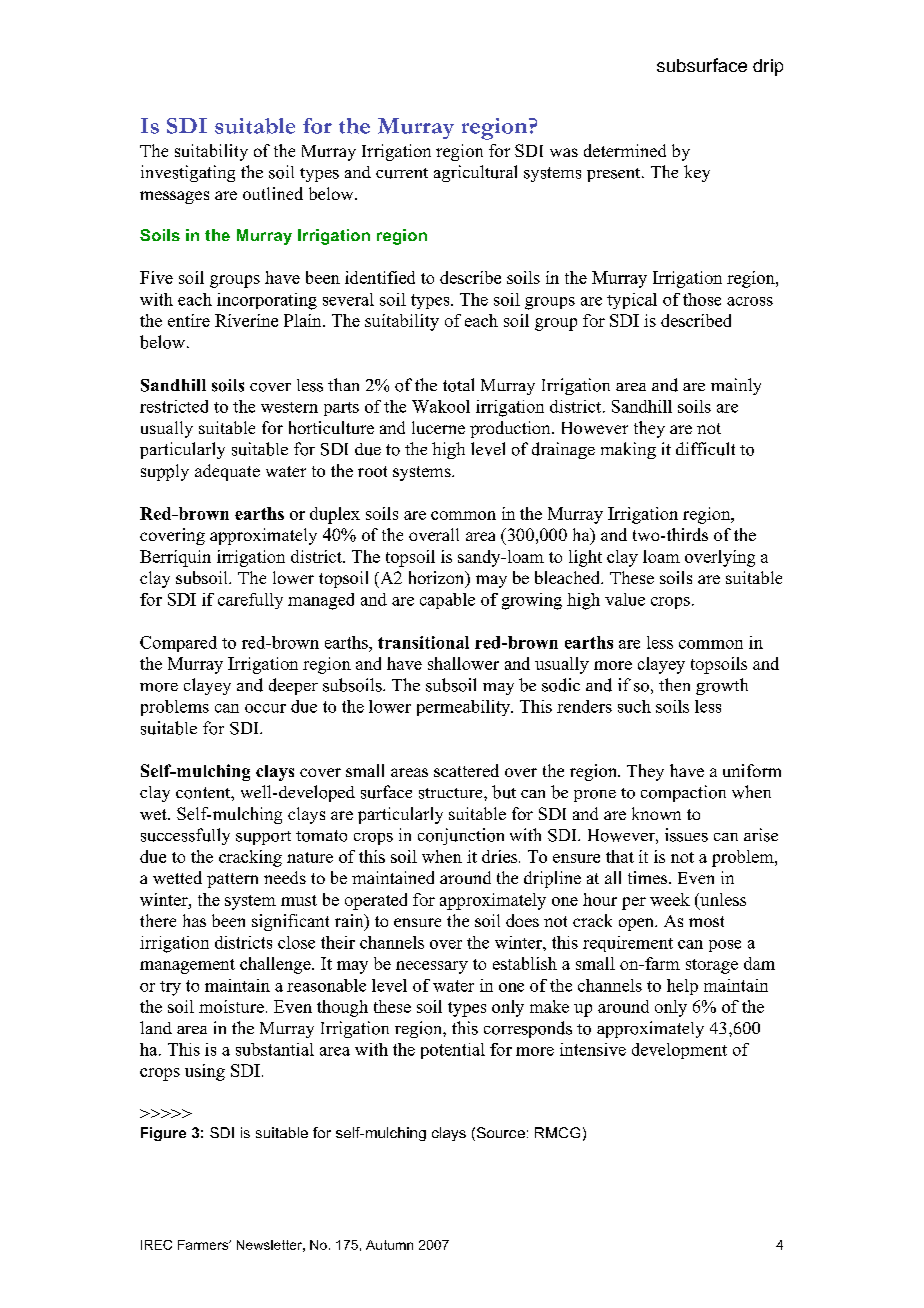 The image size is (924, 1308). I want to click on lucerne, so click(438, 427).
